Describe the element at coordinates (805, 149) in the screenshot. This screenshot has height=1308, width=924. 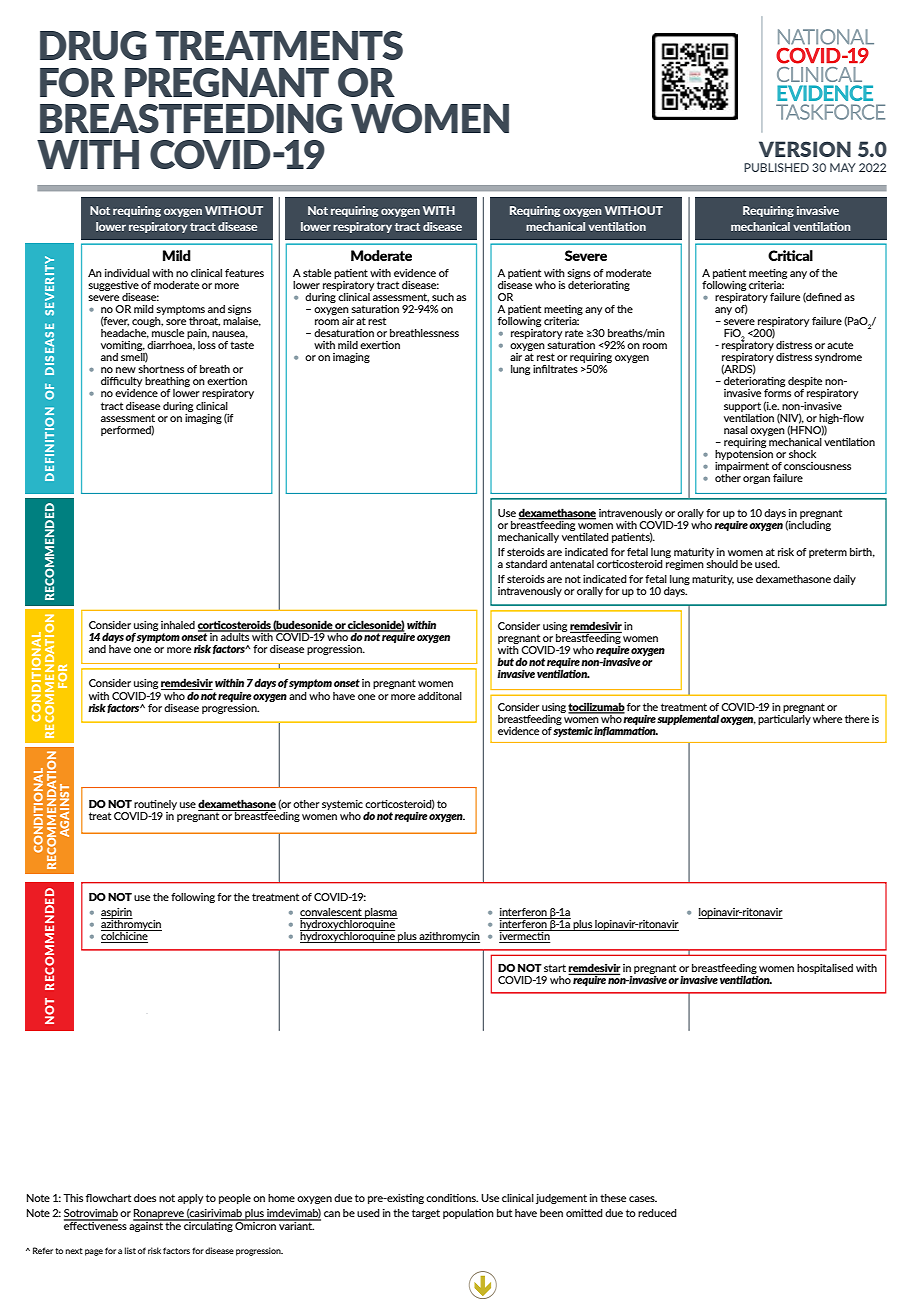
I see `VERSION` at that location.
